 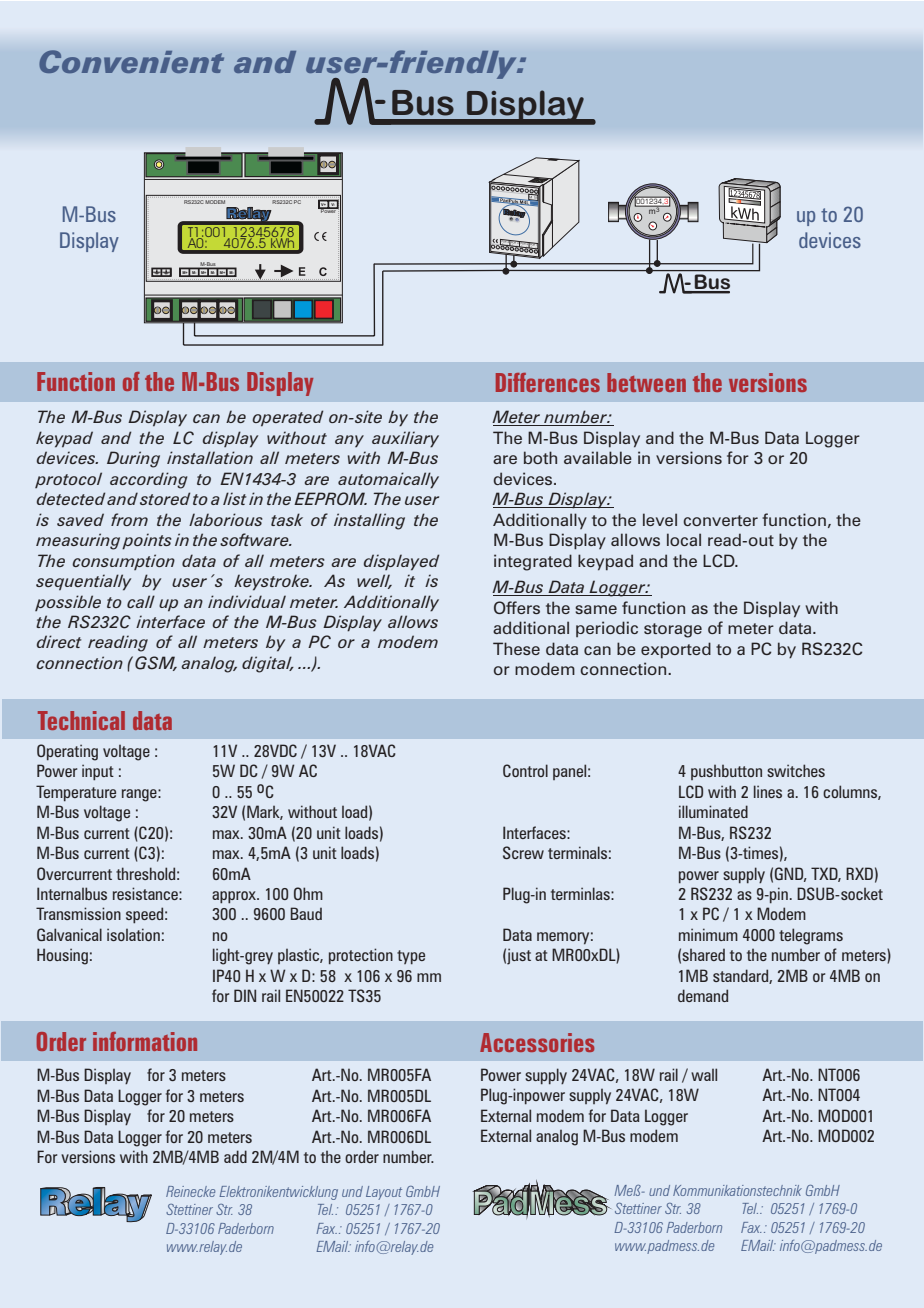 I want to click on Layout, so click(x=384, y=1193).
